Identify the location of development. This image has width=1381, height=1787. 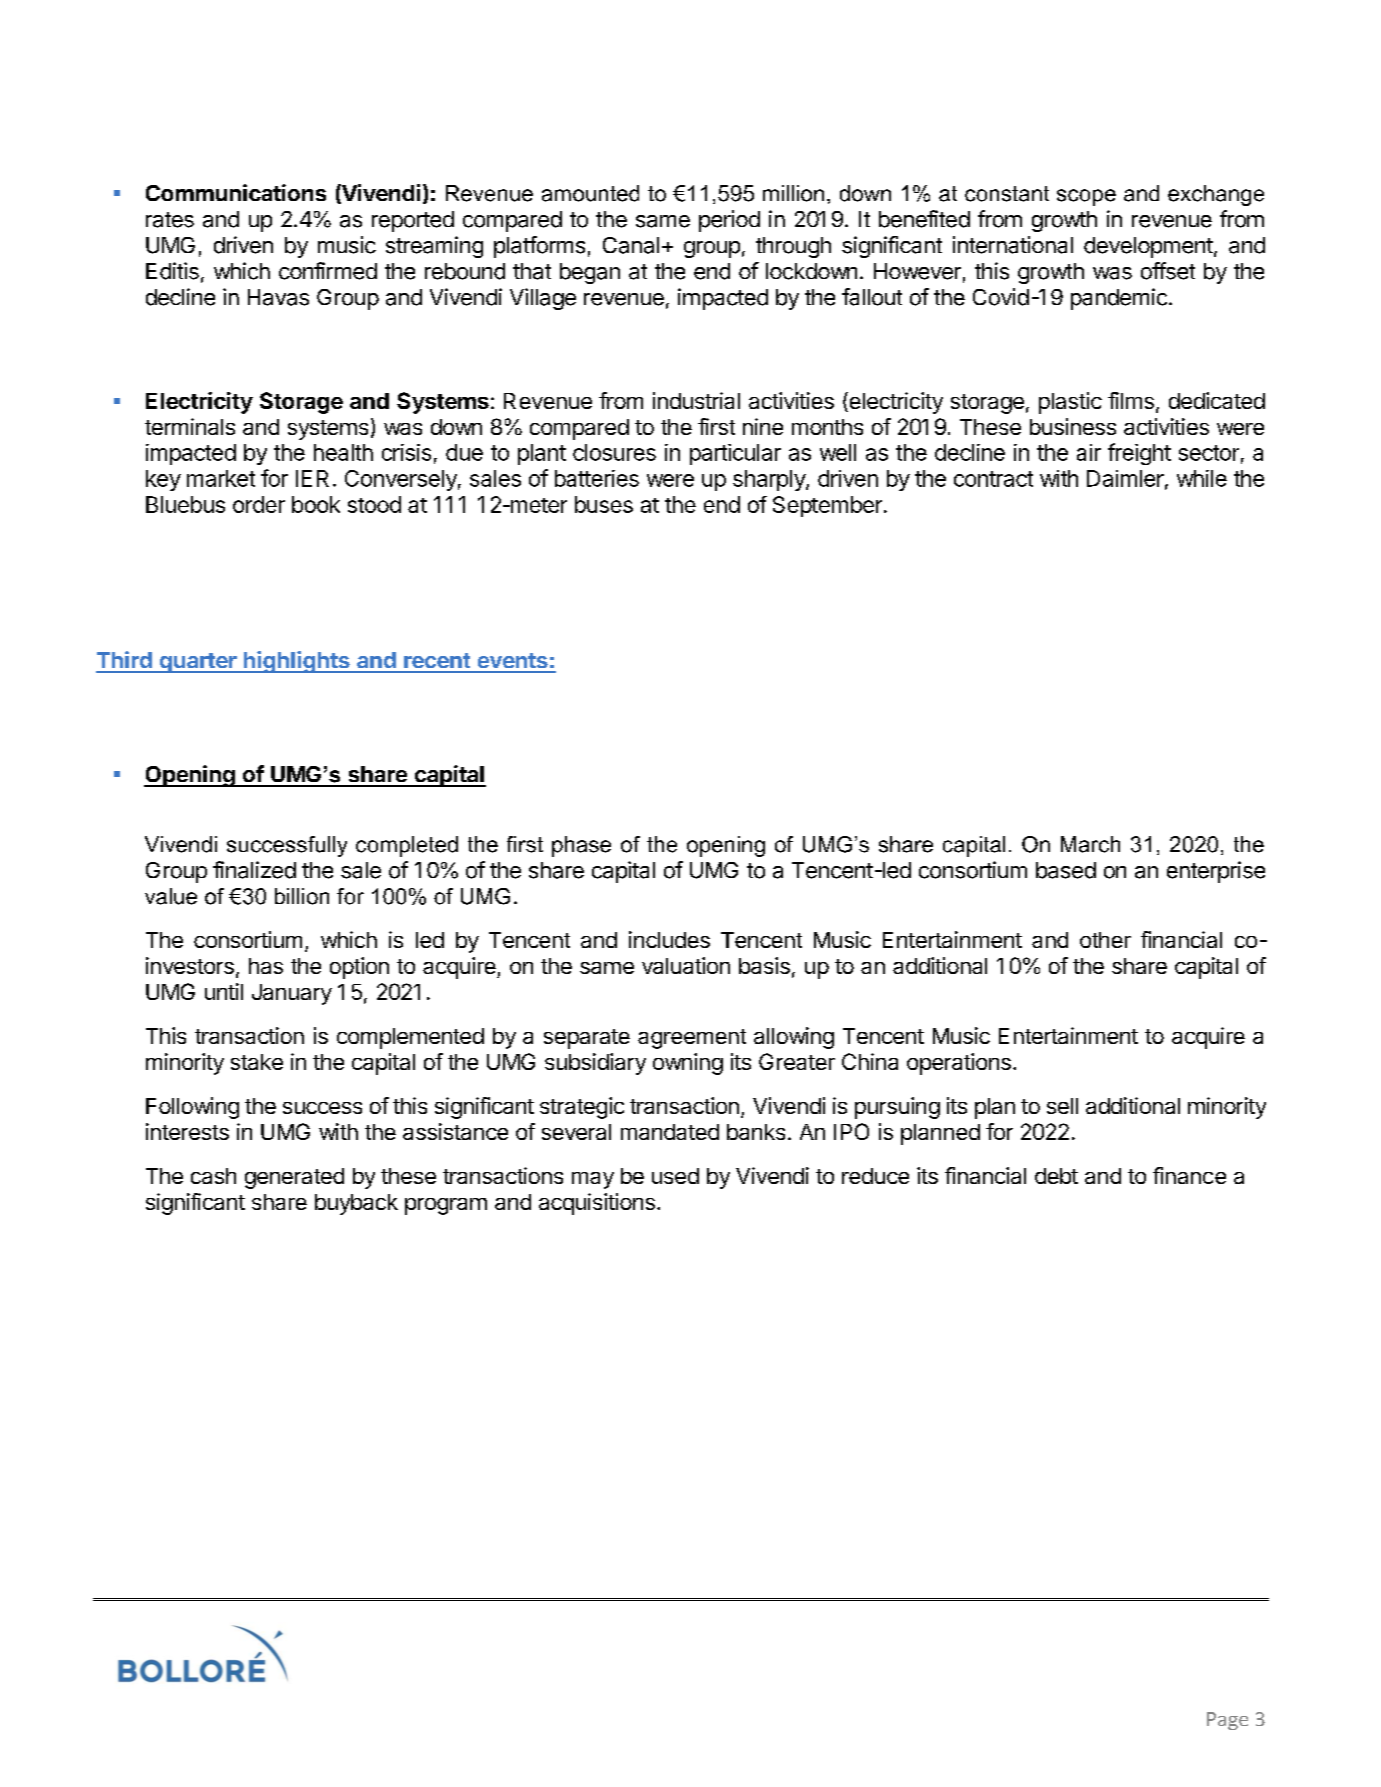
(1148, 247).
